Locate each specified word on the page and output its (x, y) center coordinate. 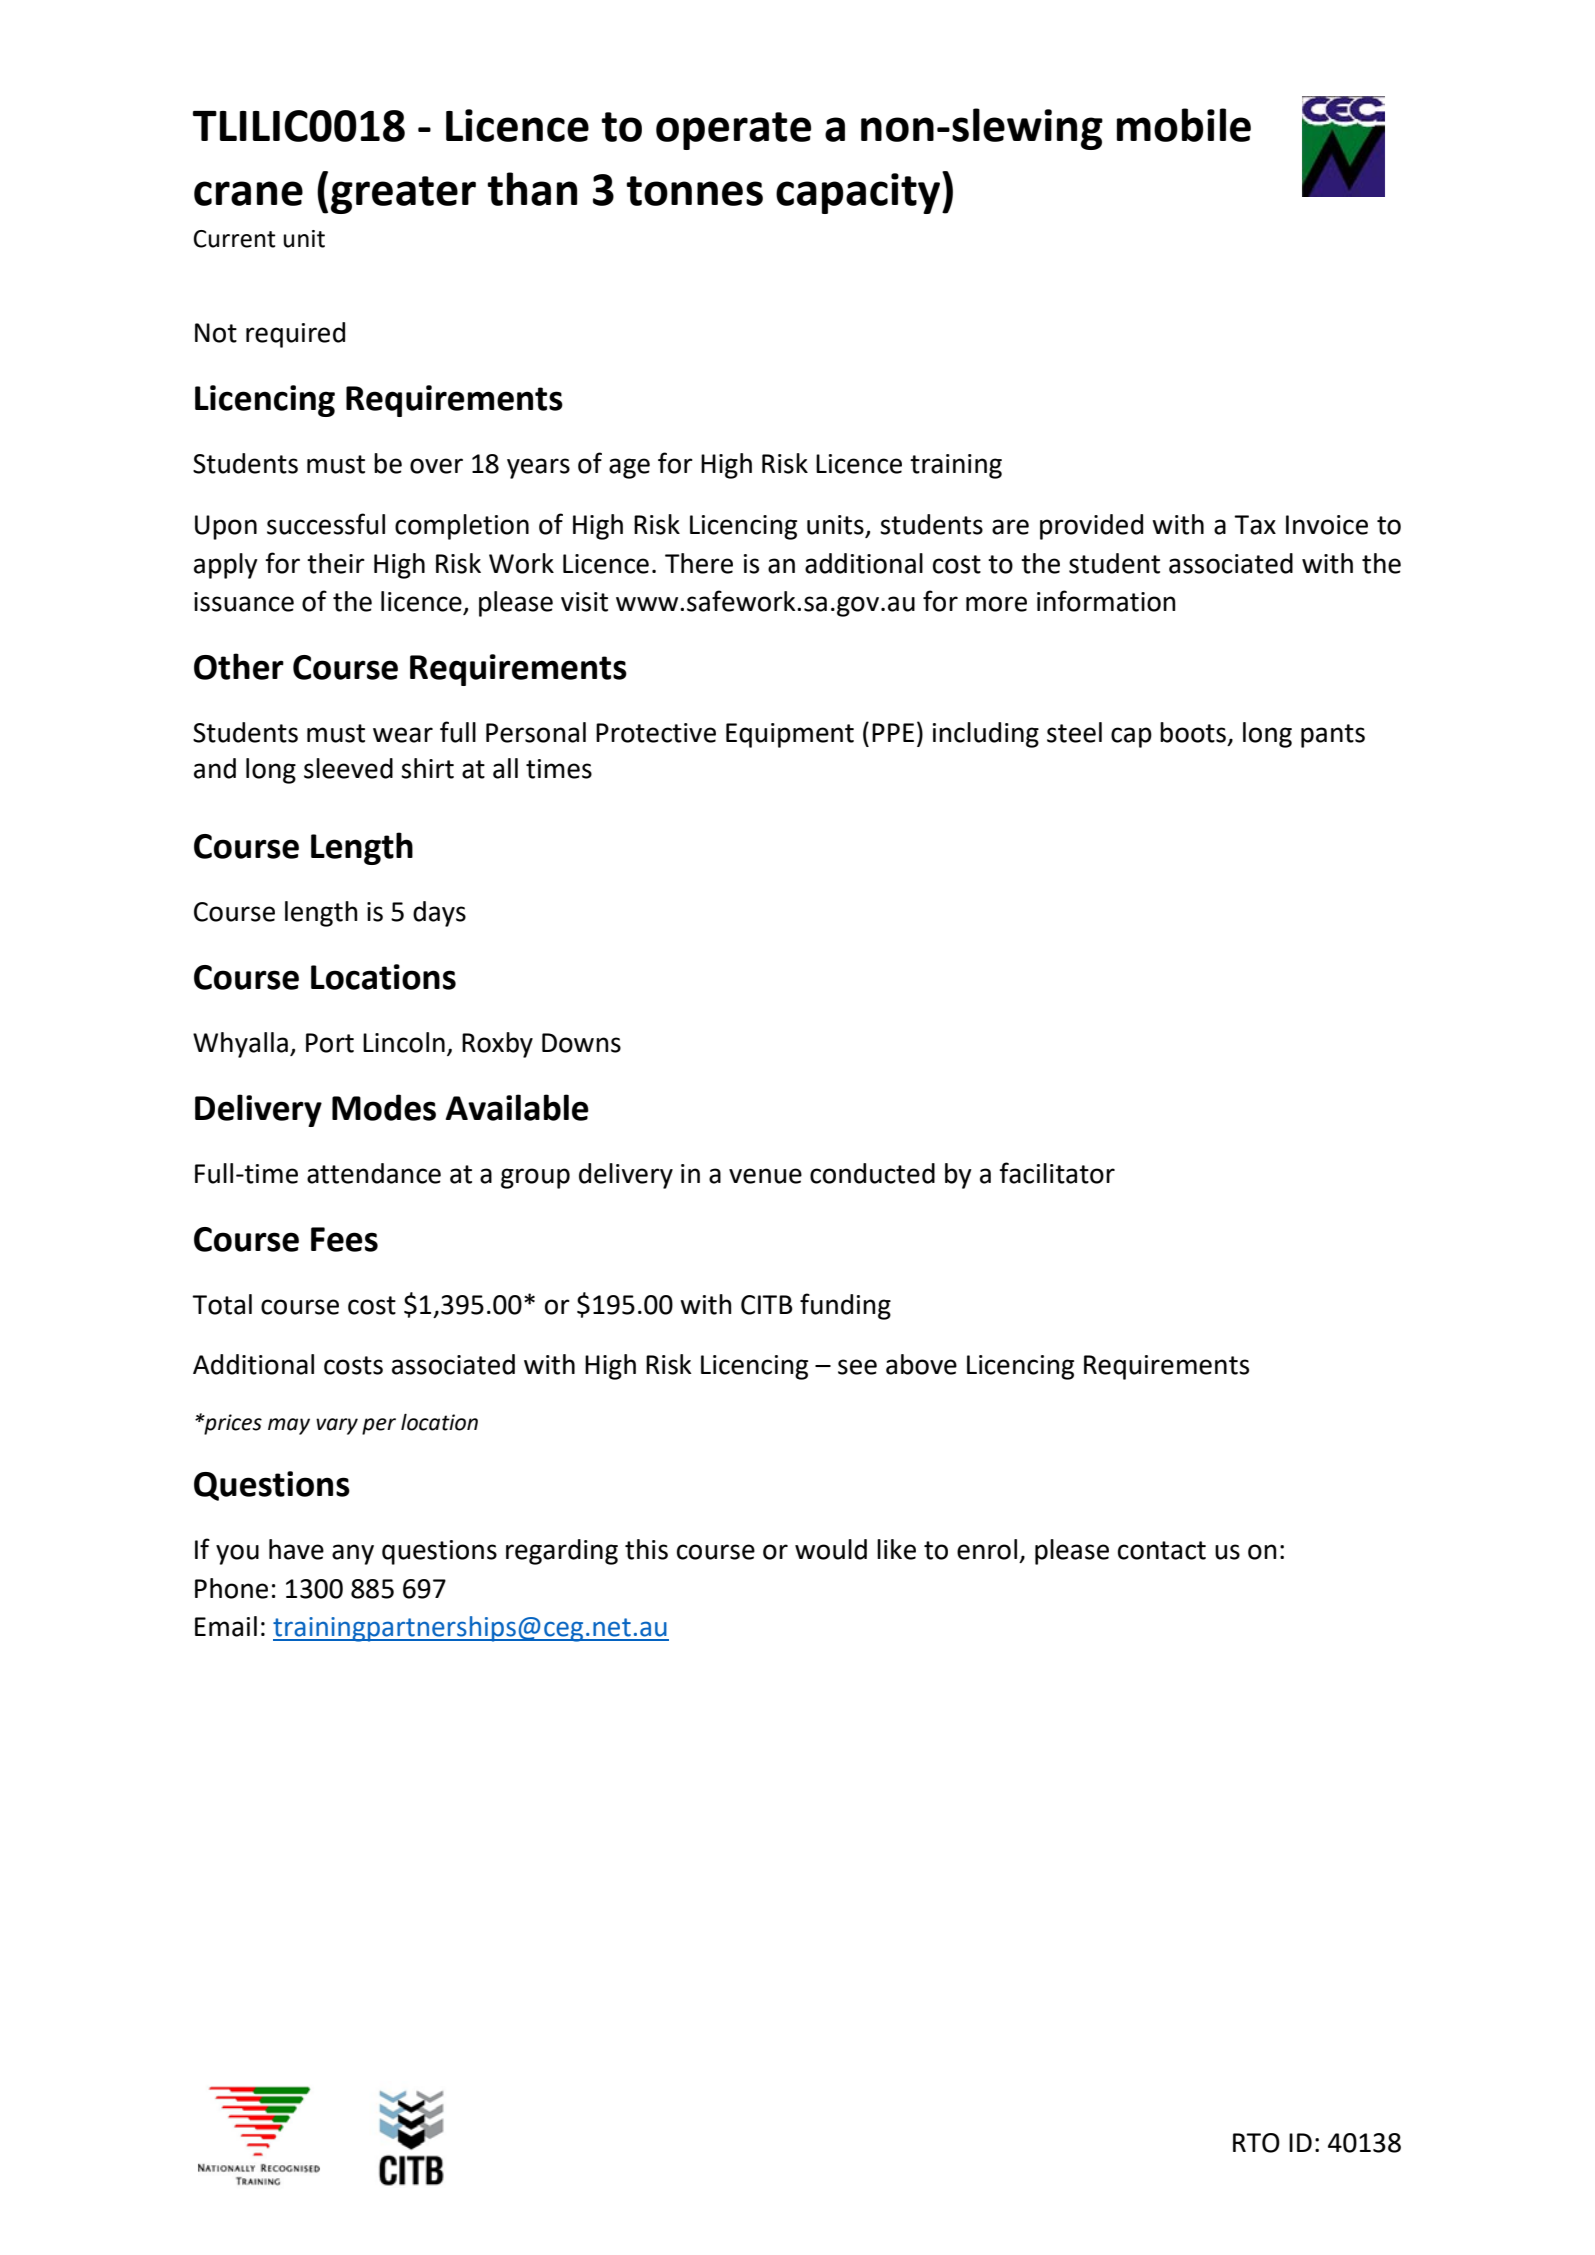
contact (1162, 1550)
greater (403, 195)
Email (226, 1626)
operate (733, 131)
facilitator (1057, 1173)
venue (765, 1176)
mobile (1184, 125)
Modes (384, 1107)
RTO (1256, 2143)
